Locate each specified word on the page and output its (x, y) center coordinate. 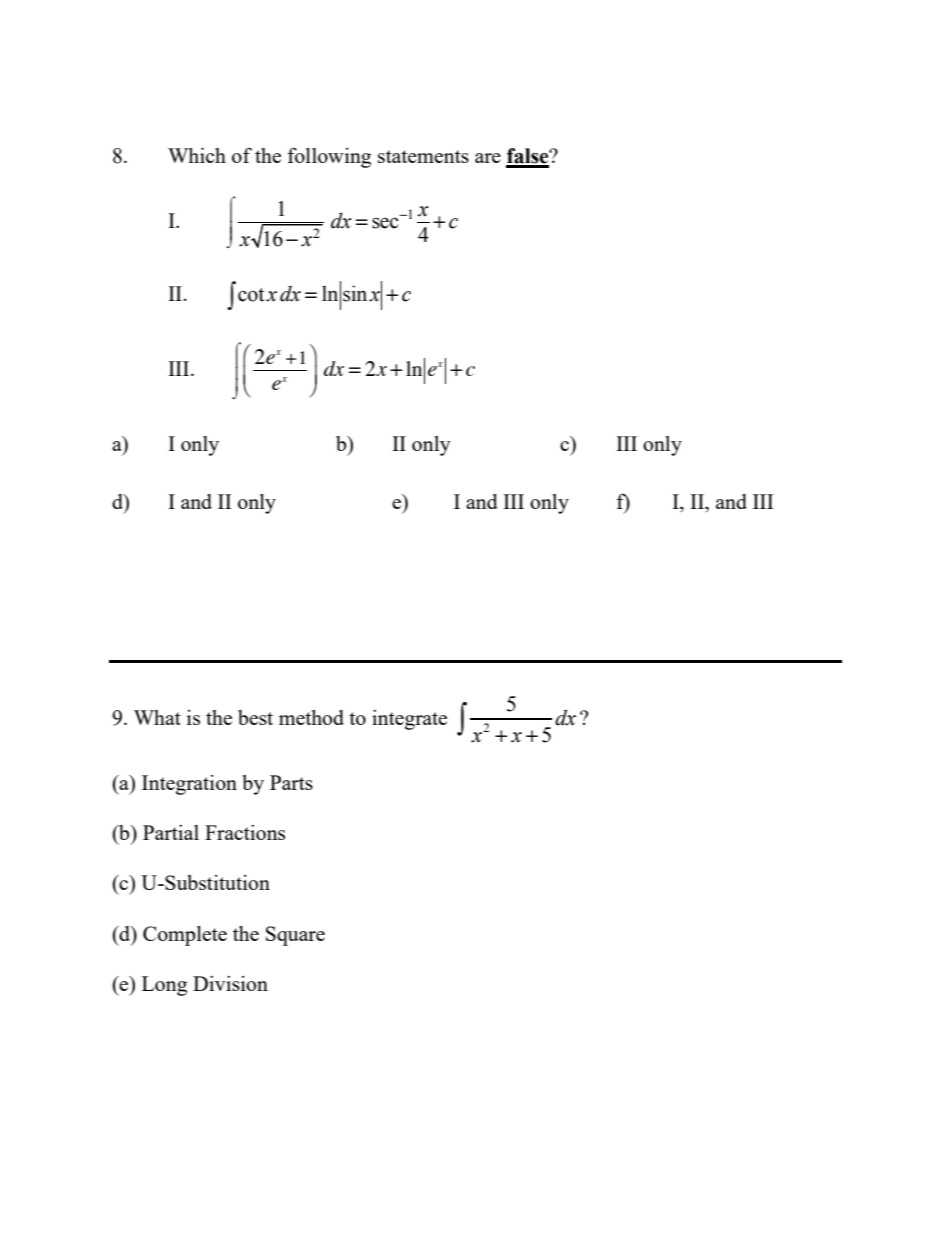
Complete (185, 936)
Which (197, 155)
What (157, 717)
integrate (409, 720)
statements (423, 156)
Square (295, 936)
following (329, 157)
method (311, 717)
